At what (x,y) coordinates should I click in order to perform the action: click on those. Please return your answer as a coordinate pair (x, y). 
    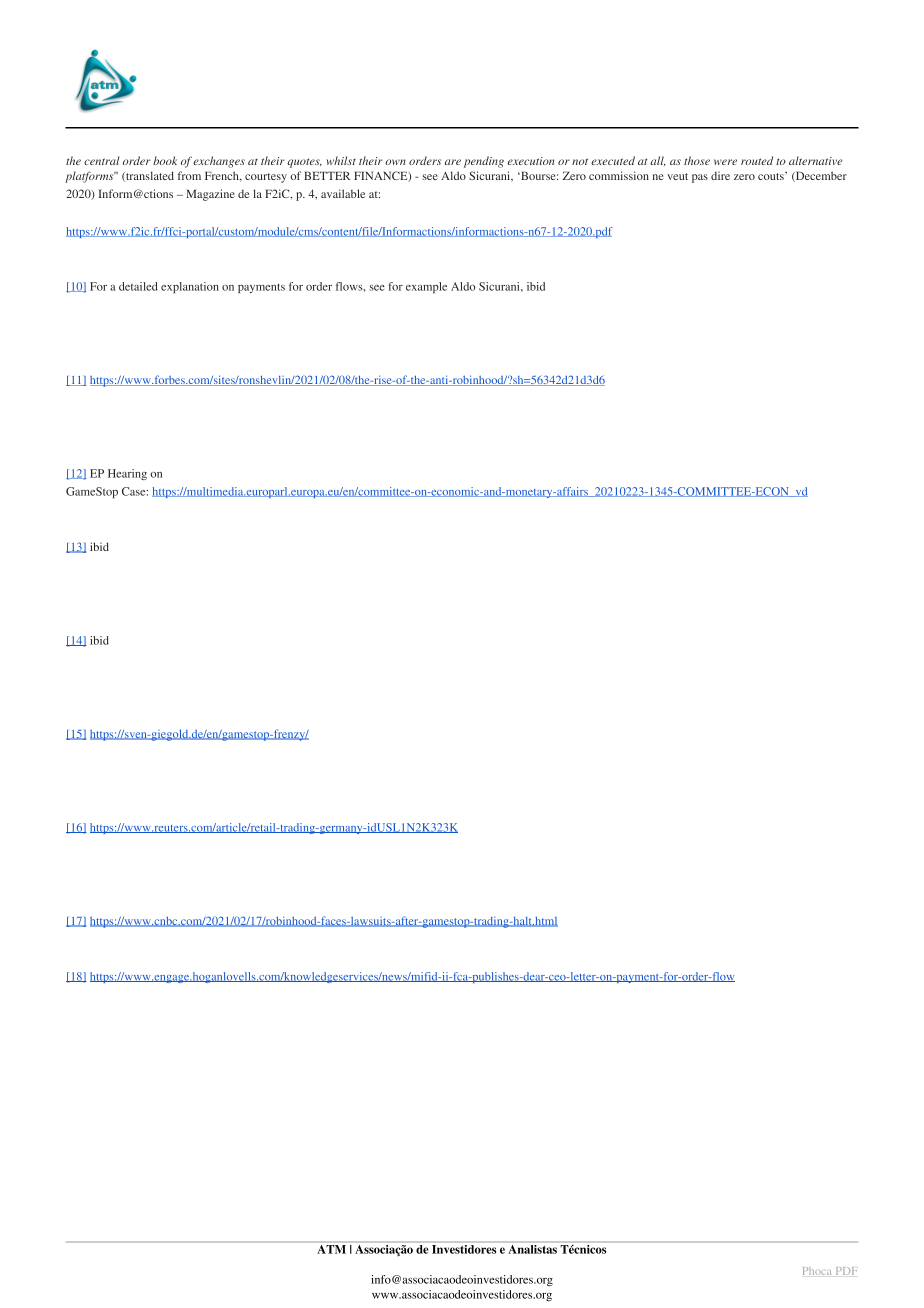
    Looking at the image, I should click on (697, 160).
